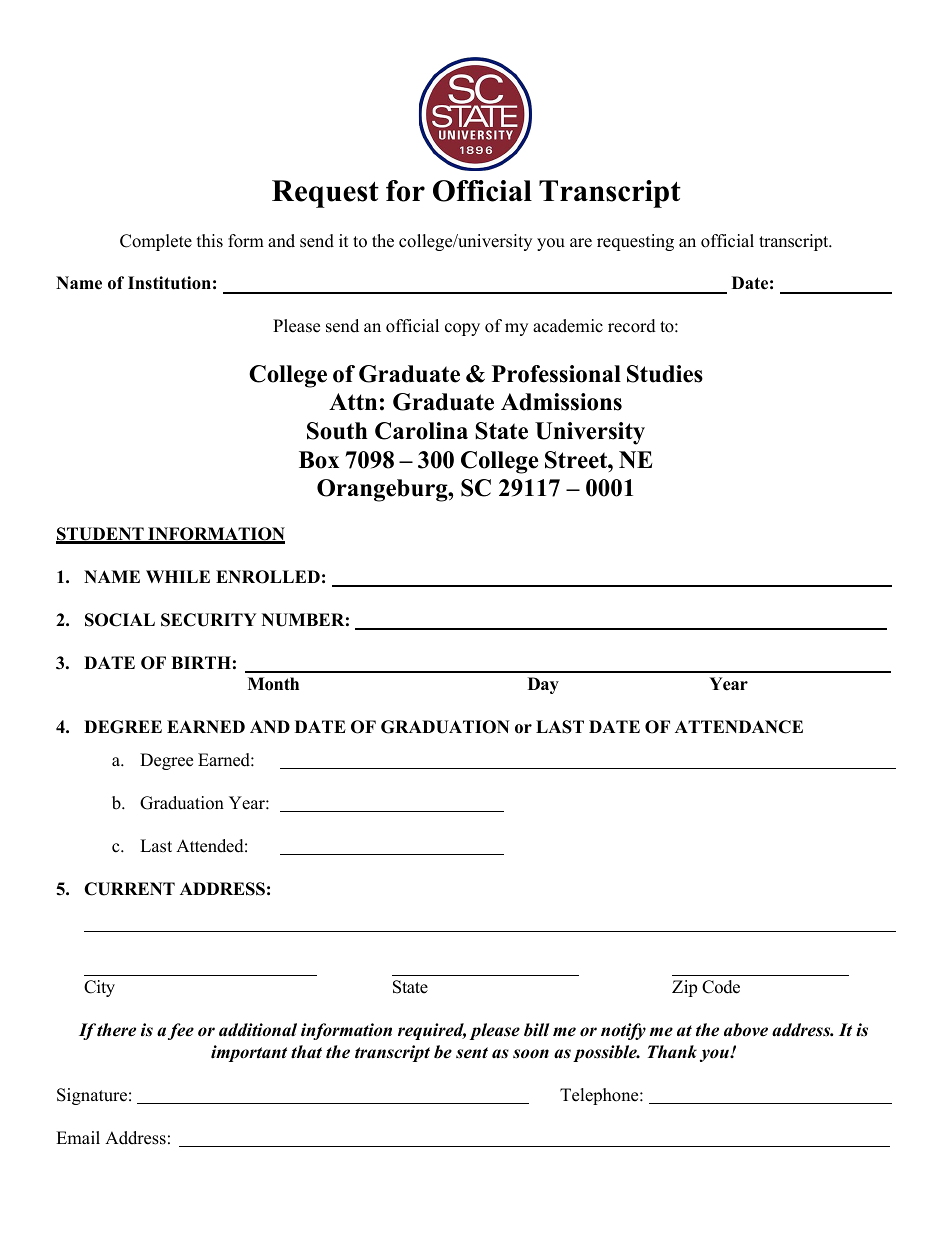 The image size is (952, 1233). Describe the element at coordinates (581, 243) in the image. I see `are` at that location.
